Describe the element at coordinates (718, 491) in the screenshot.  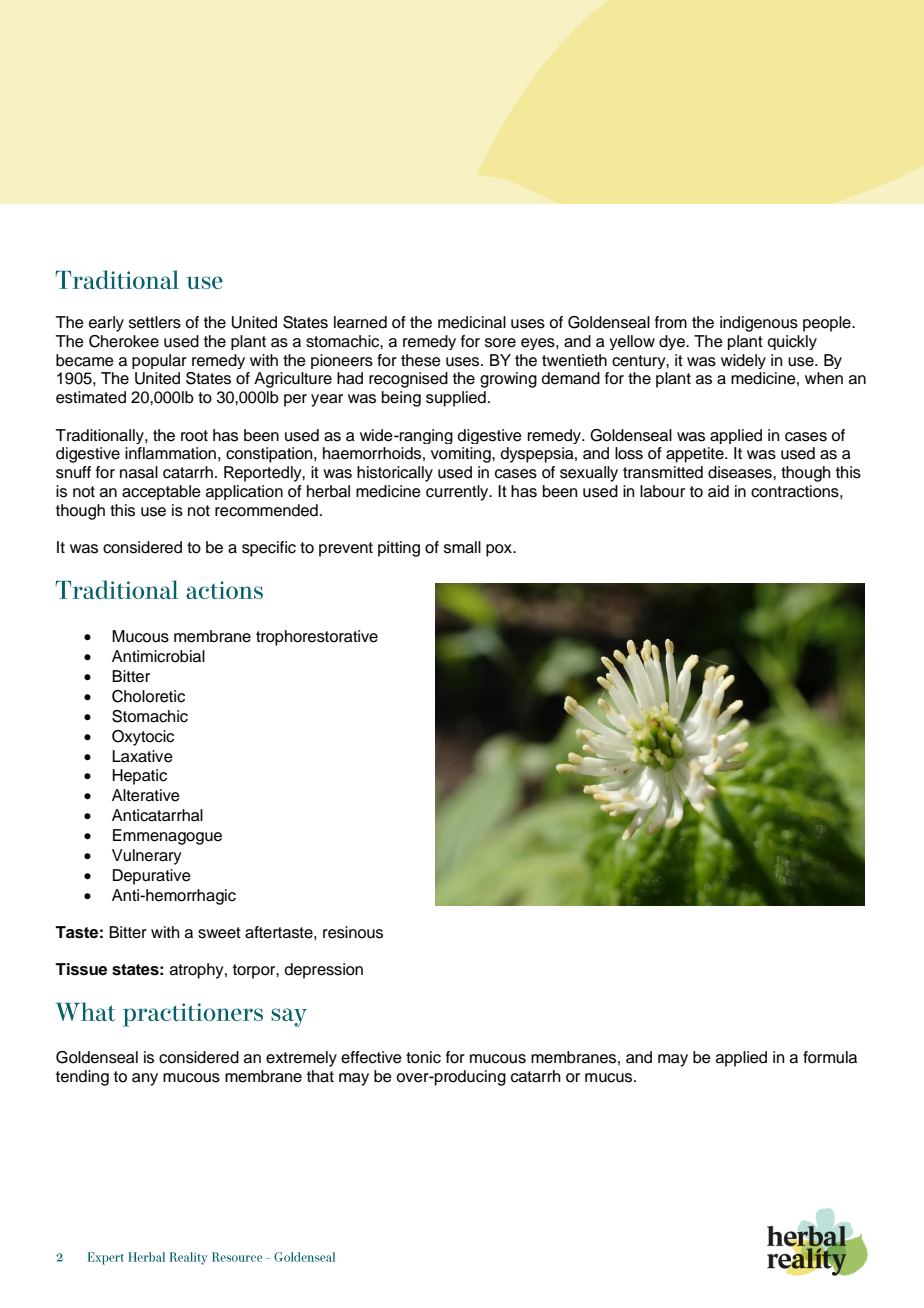
I see `aid` at that location.
